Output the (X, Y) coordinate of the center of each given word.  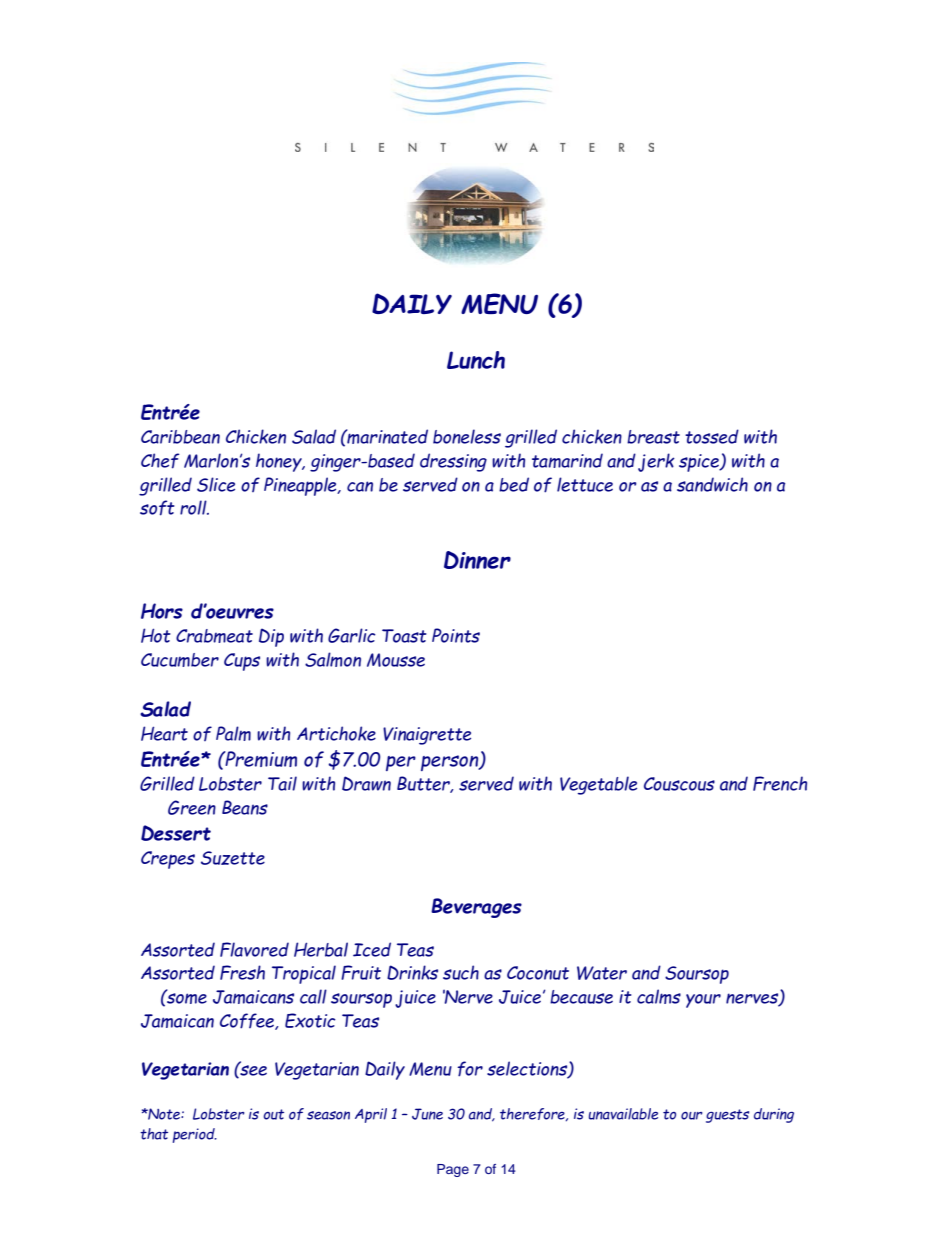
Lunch (476, 360)
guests (727, 1116)
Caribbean (180, 437)
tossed (712, 436)
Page (453, 1170)
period (194, 1135)
